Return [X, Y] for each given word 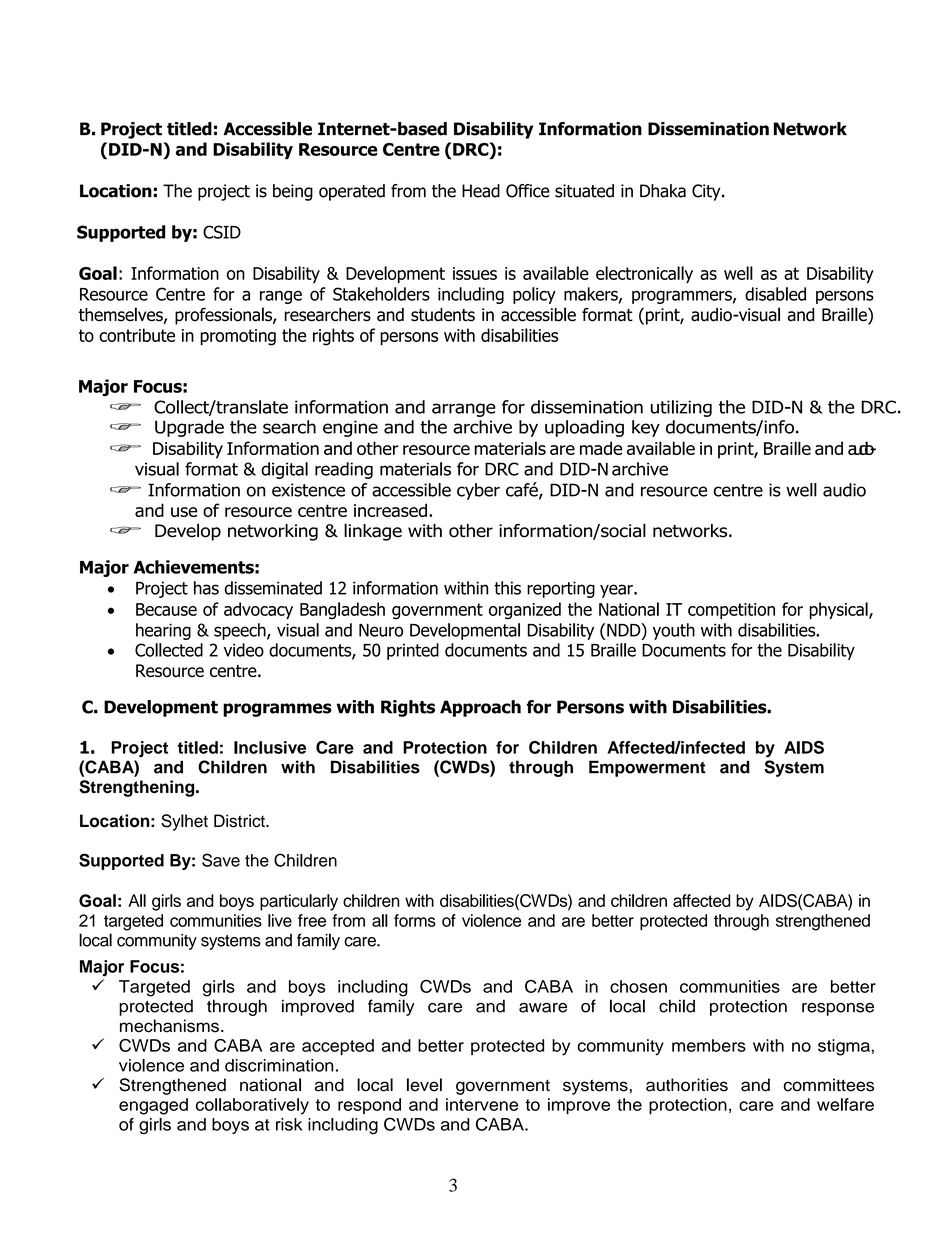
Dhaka [663, 191]
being [293, 192]
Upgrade [189, 428]
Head [481, 191]
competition [731, 611]
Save [221, 860]
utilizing [681, 408]
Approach [480, 708]
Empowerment [647, 768]
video [244, 650]
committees [828, 1085]
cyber [478, 491]
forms [415, 920]
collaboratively [252, 1106]
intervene [482, 1104]
